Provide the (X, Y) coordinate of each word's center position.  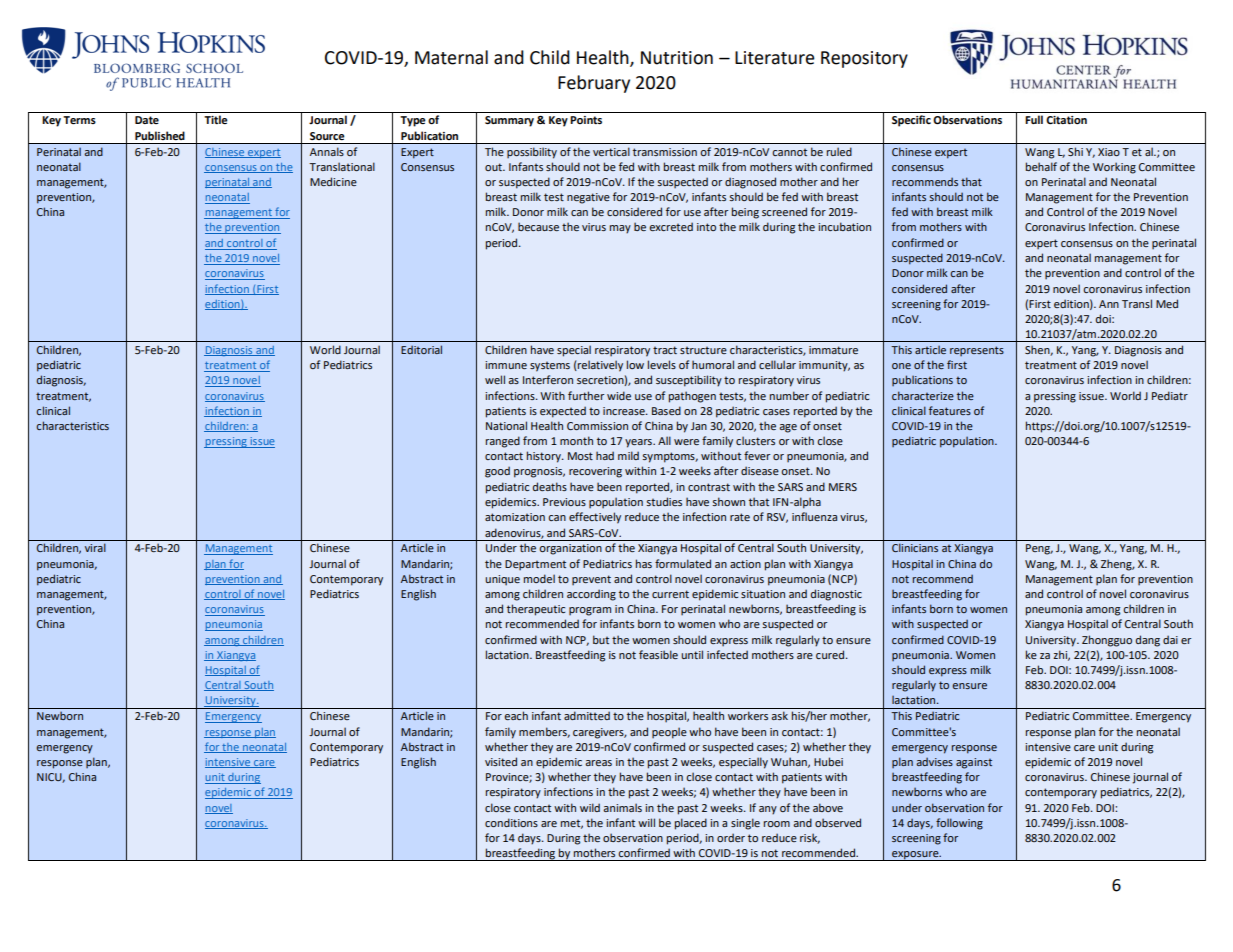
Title (216, 119)
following (959, 824)
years (639, 443)
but (601, 639)
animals (623, 807)
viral (95, 547)
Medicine (333, 181)
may (620, 229)
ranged (503, 442)
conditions (511, 822)
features (950, 410)
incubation (844, 226)
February (594, 84)
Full (1034, 119)
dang (1148, 641)
